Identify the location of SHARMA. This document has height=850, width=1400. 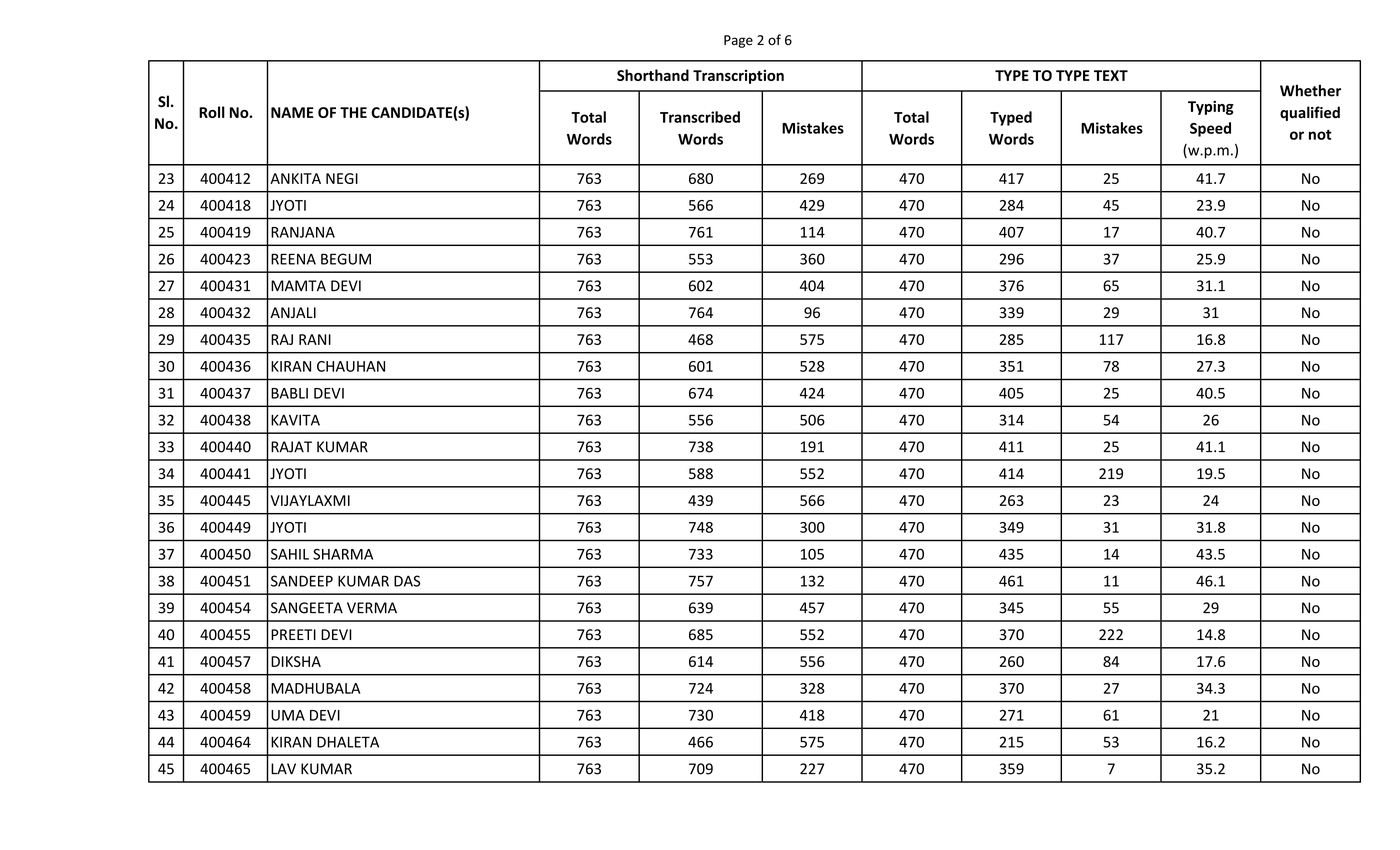
(343, 554).
